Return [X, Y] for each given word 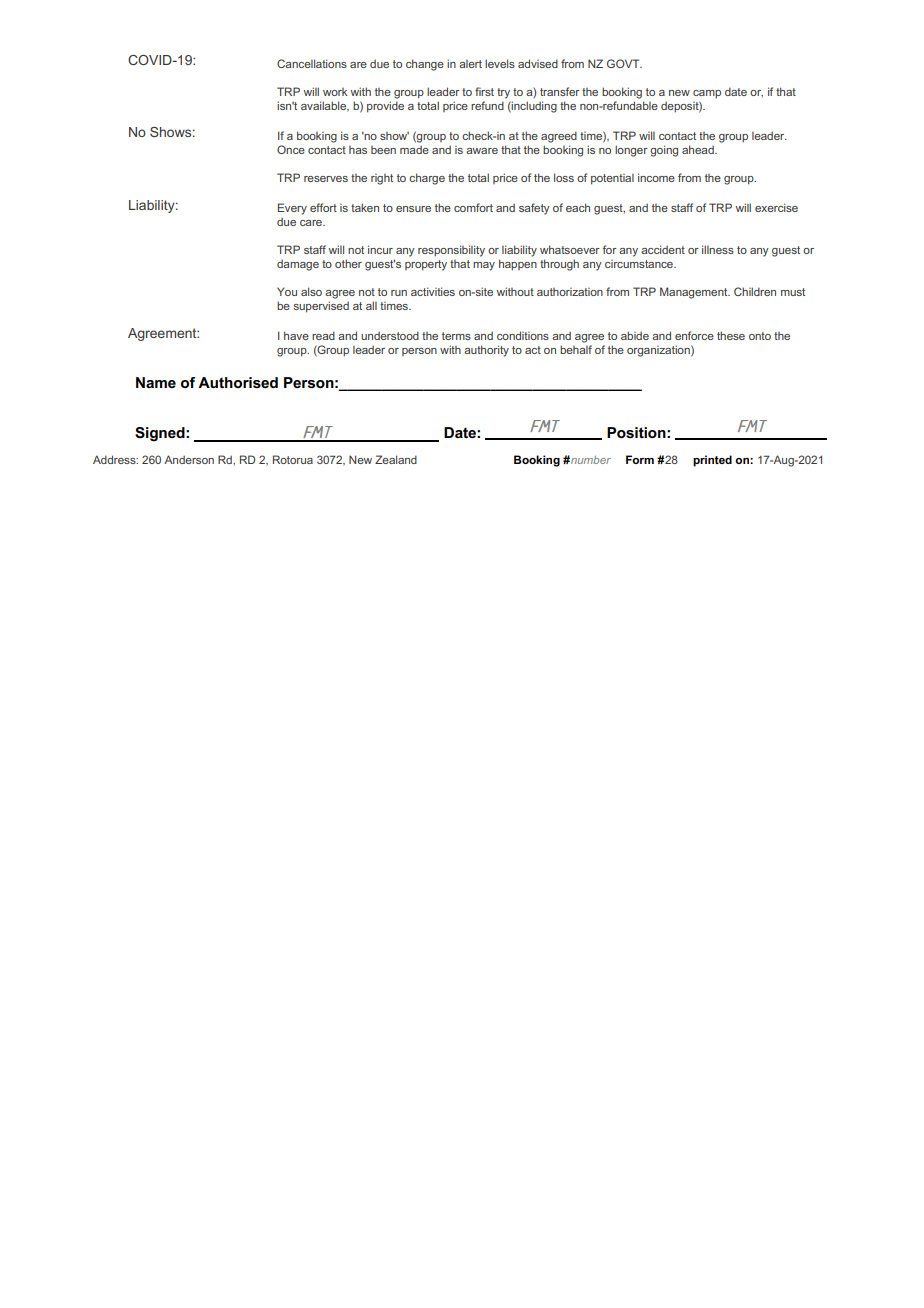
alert [470, 64]
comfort [473, 207]
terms [456, 336]
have [296, 335]
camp [707, 94]
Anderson [189, 459]
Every [292, 209]
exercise [776, 207]
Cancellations [312, 63]
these [731, 335]
